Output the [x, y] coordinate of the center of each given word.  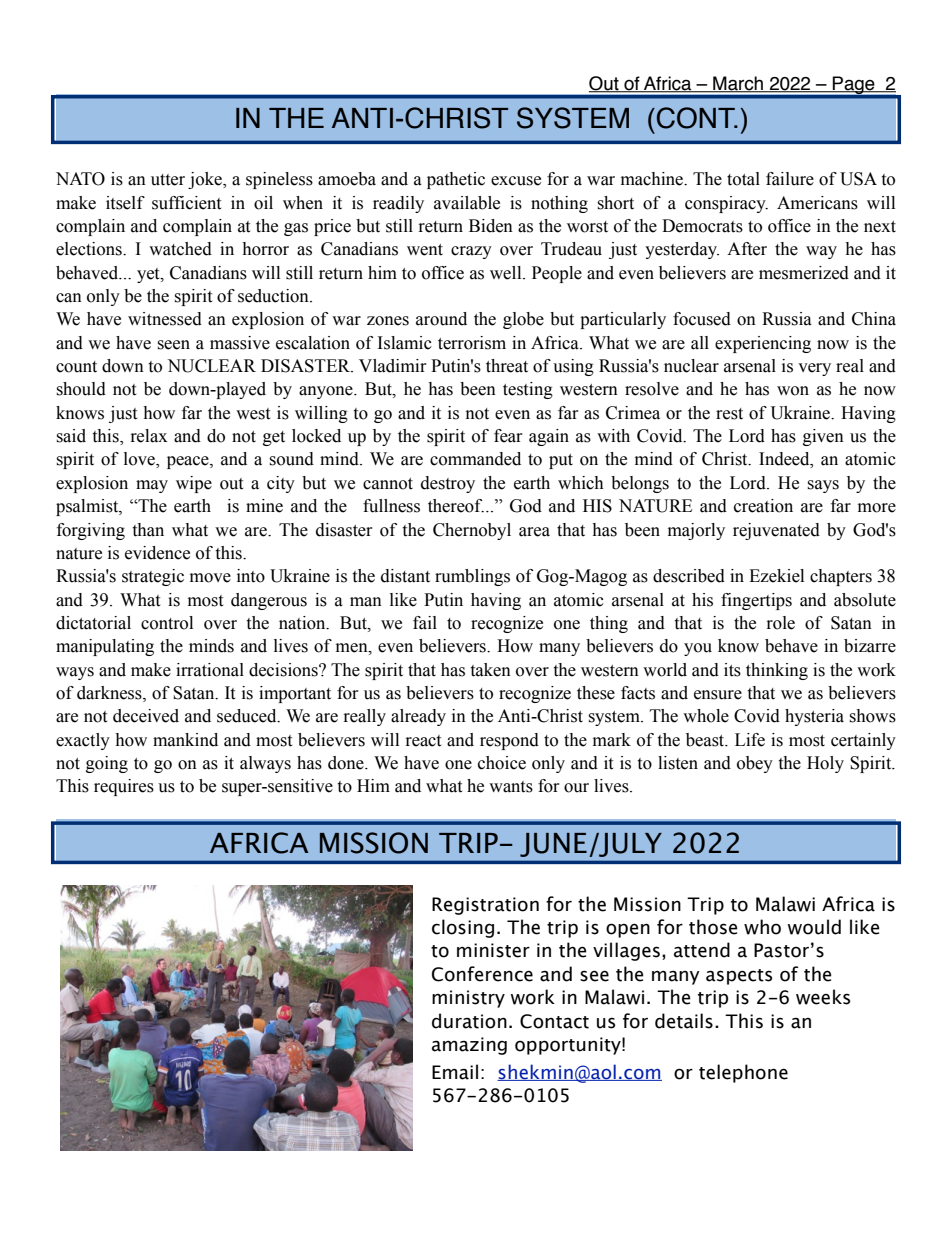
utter [168, 180]
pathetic [456, 180]
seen [173, 345]
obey [755, 764]
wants [511, 787]
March [738, 84]
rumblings [472, 577]
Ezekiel [776, 576]
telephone [743, 1073]
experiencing [763, 344]
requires [124, 787]
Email [455, 1072]
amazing [469, 1046]
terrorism [472, 343]
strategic [153, 577]
